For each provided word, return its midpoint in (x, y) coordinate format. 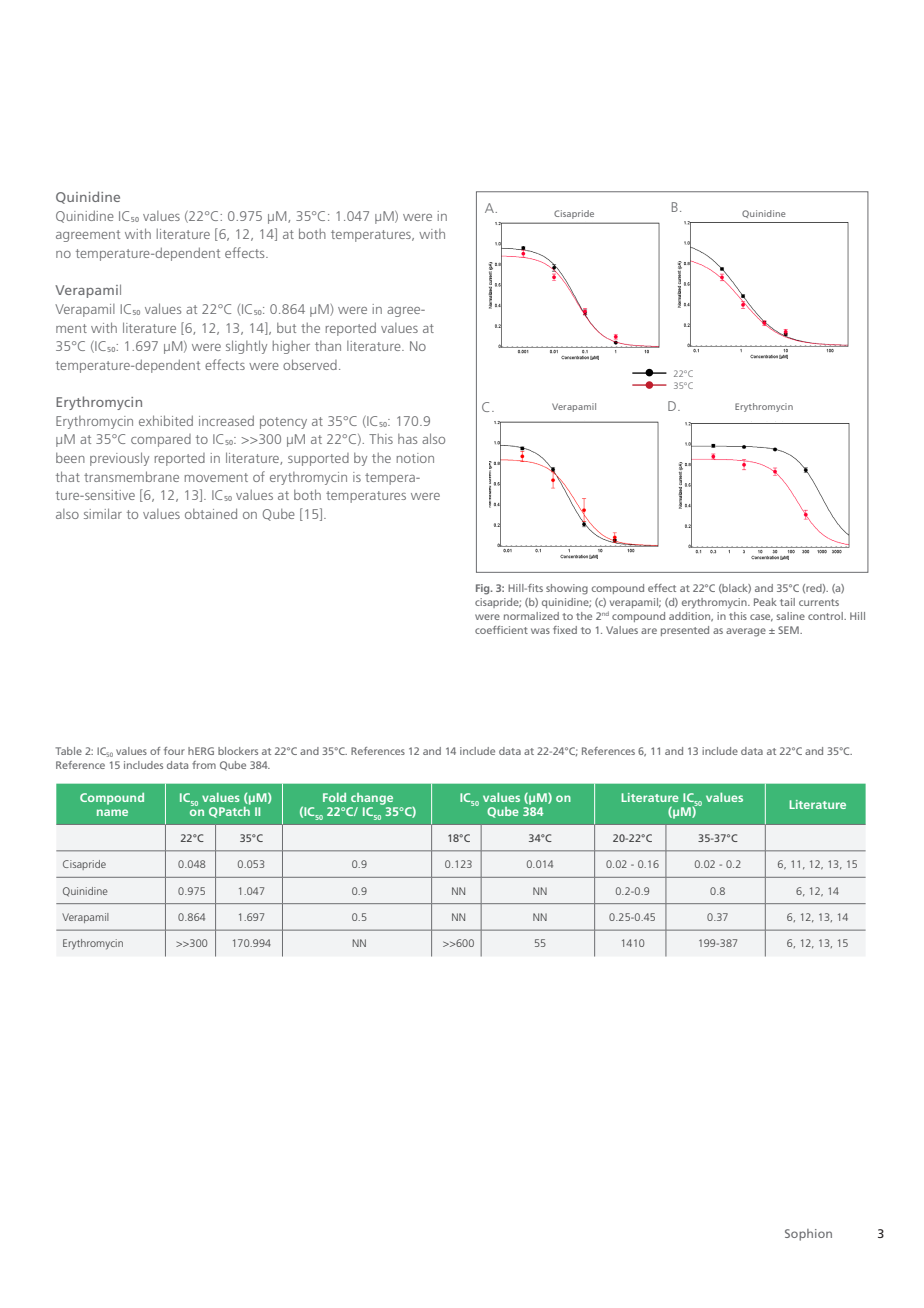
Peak (765, 602)
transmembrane (131, 476)
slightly (246, 347)
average (746, 632)
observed (310, 364)
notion (415, 458)
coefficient (501, 630)
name (112, 812)
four (174, 751)
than (328, 346)
